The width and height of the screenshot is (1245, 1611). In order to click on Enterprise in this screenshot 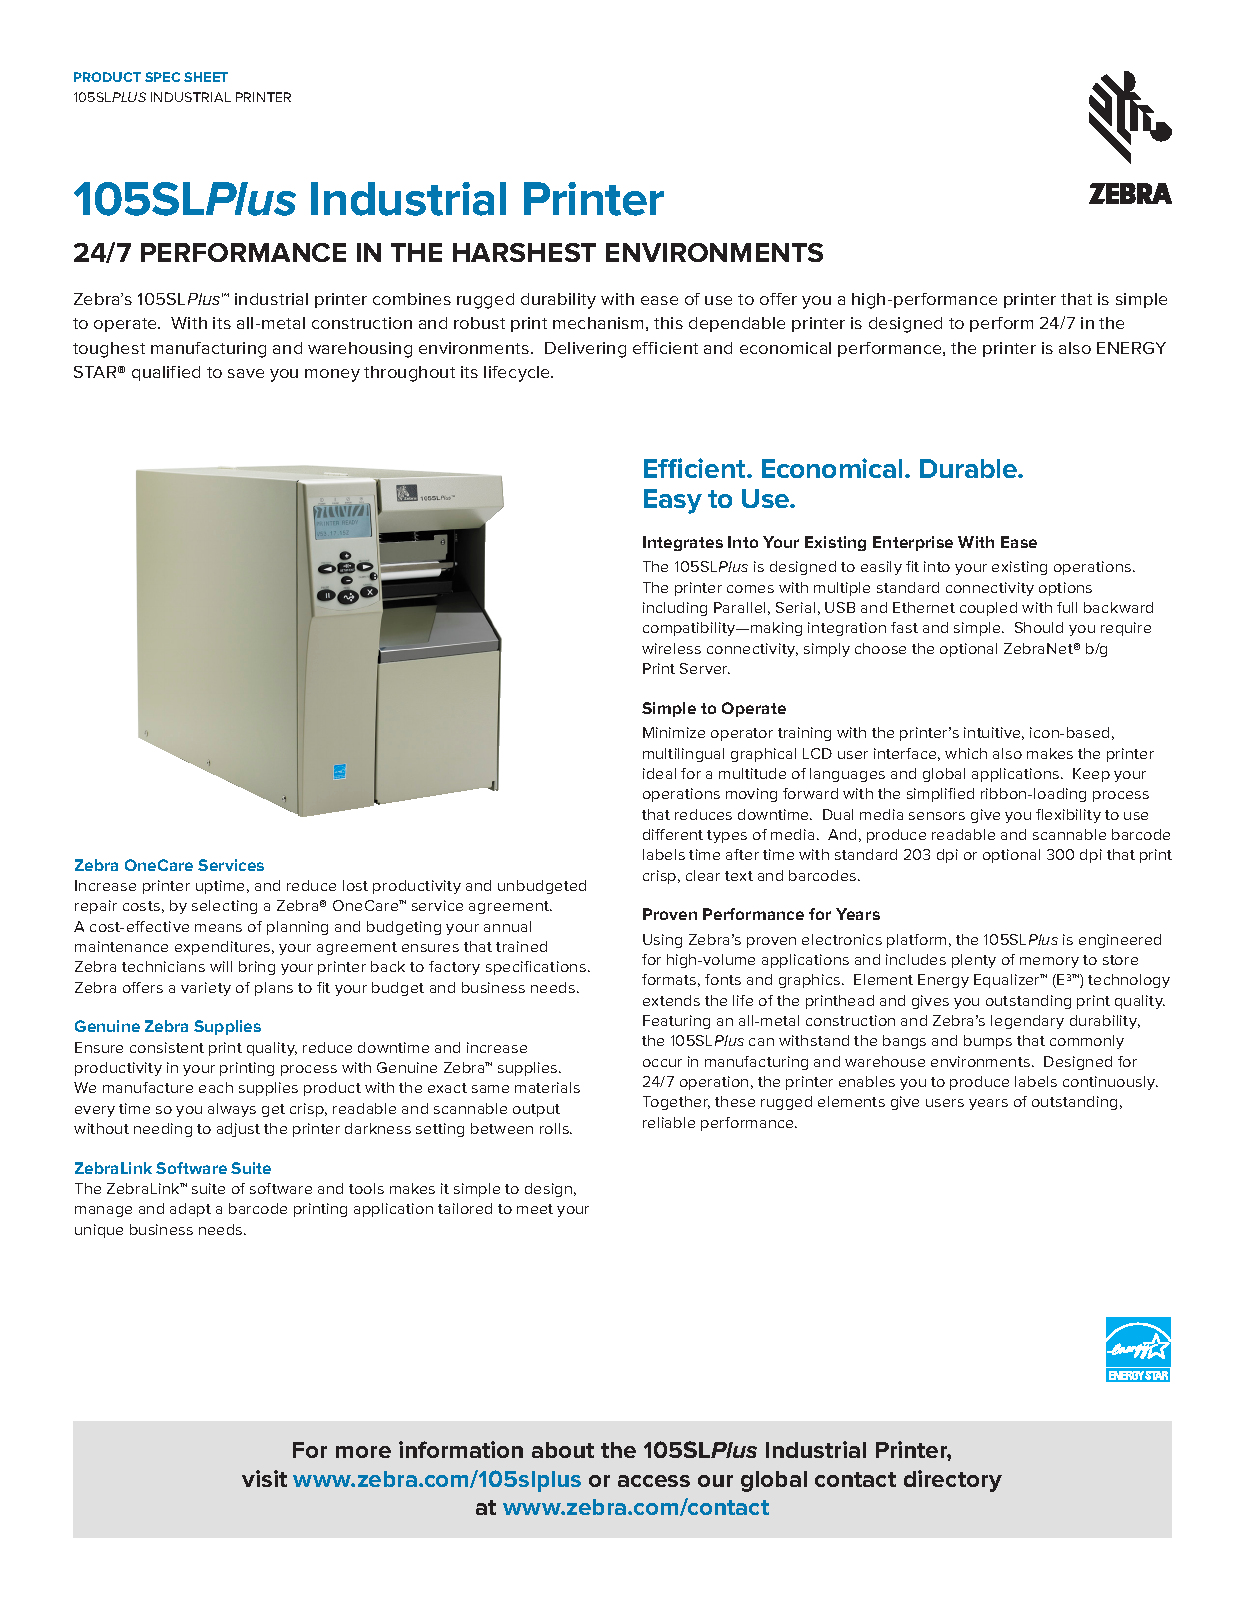, I will do `click(913, 543)`.
